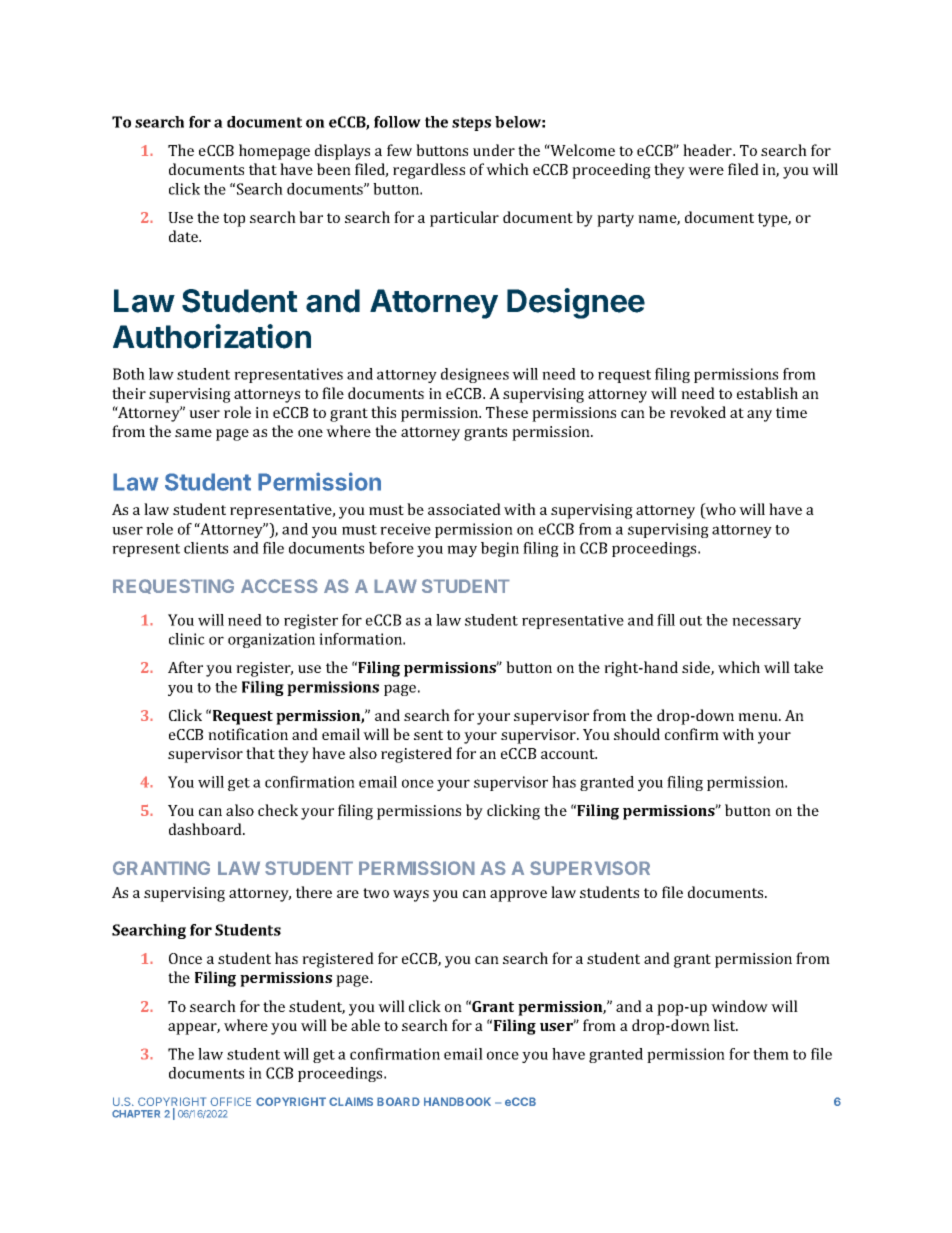  What do you see at coordinates (691, 621) in the screenshot?
I see `out` at bounding box center [691, 621].
